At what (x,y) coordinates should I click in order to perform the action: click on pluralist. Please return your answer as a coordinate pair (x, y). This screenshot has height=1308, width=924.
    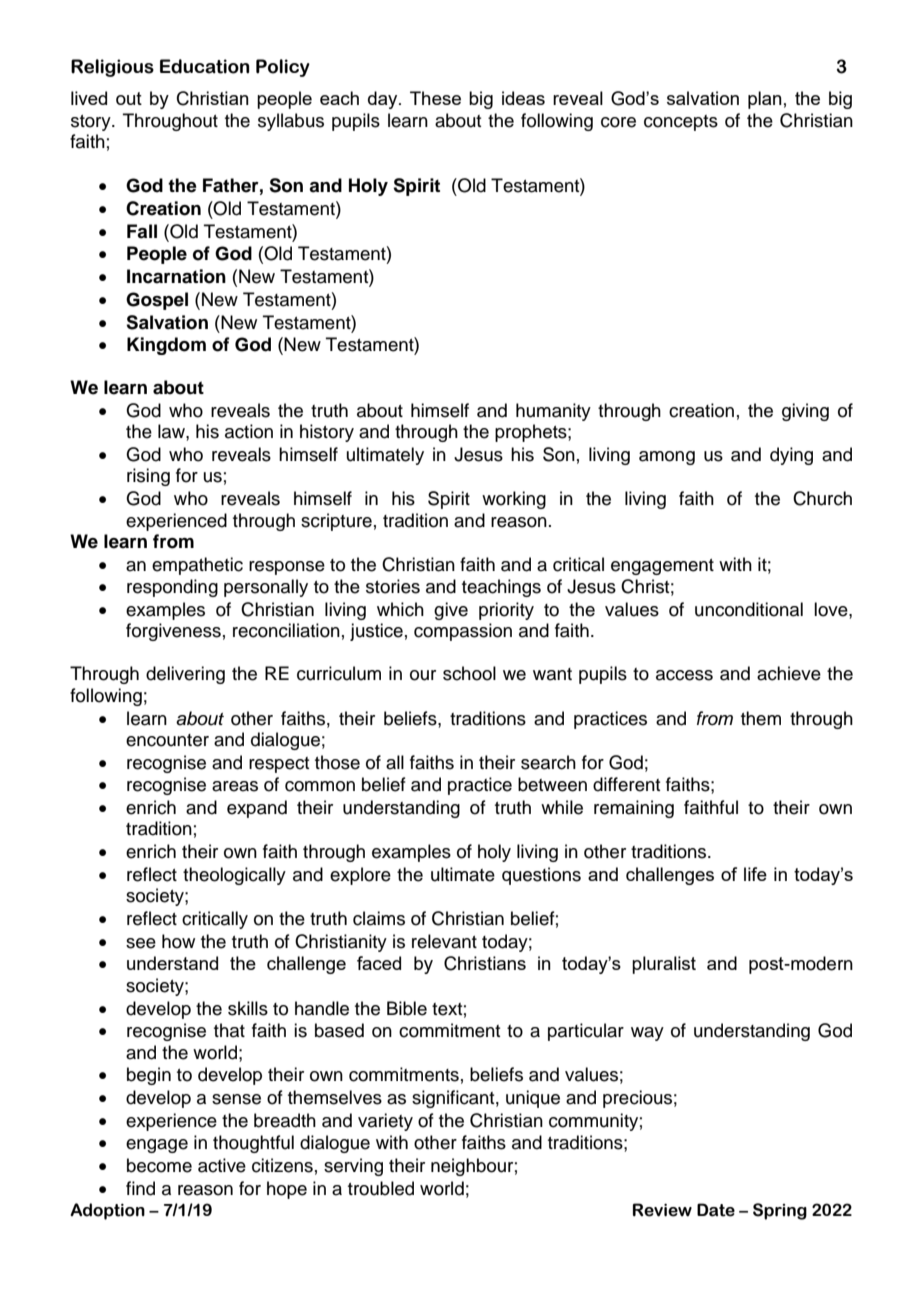
    Looking at the image, I should click on (664, 965).
